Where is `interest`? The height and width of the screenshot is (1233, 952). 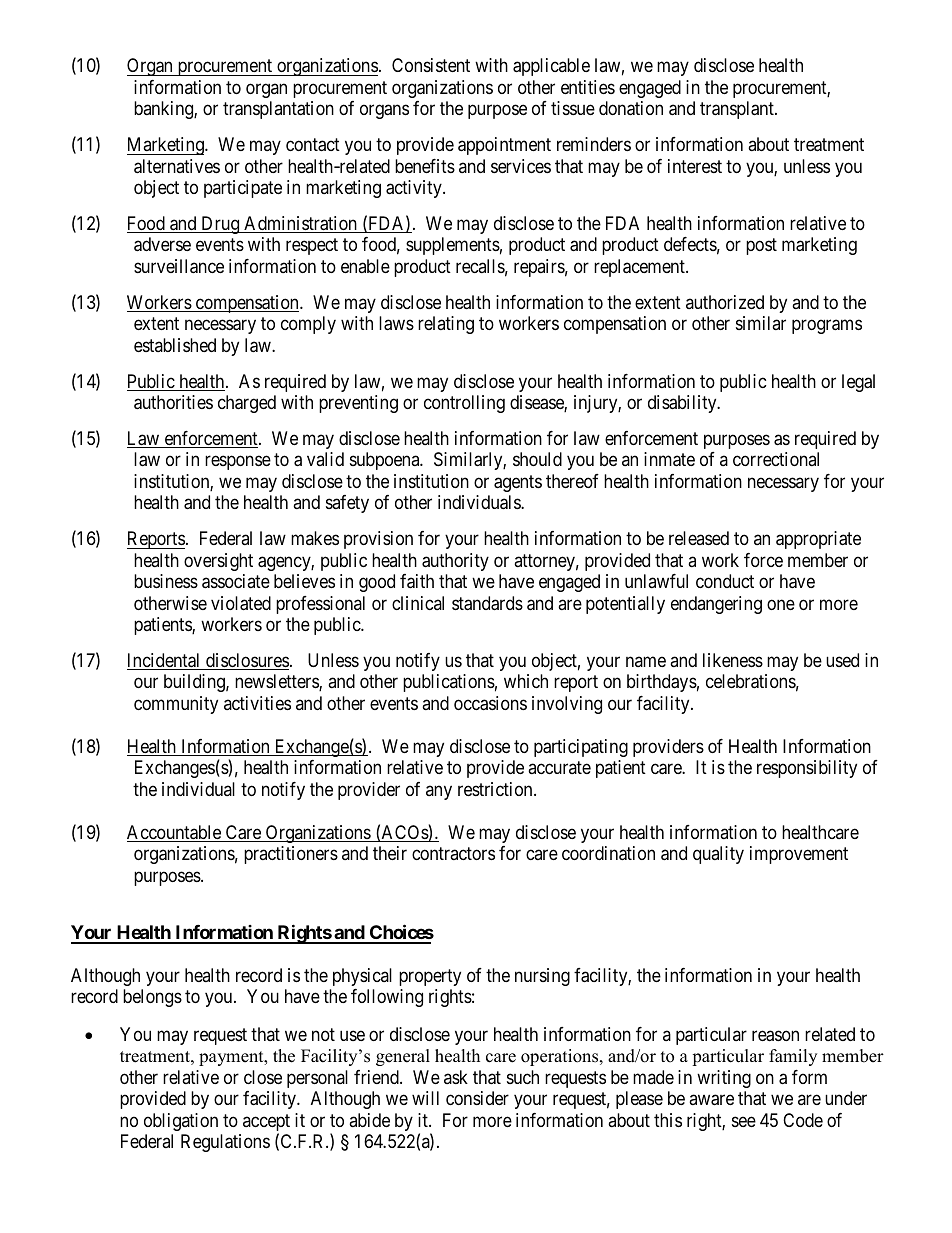
interest is located at coordinates (695, 166).
